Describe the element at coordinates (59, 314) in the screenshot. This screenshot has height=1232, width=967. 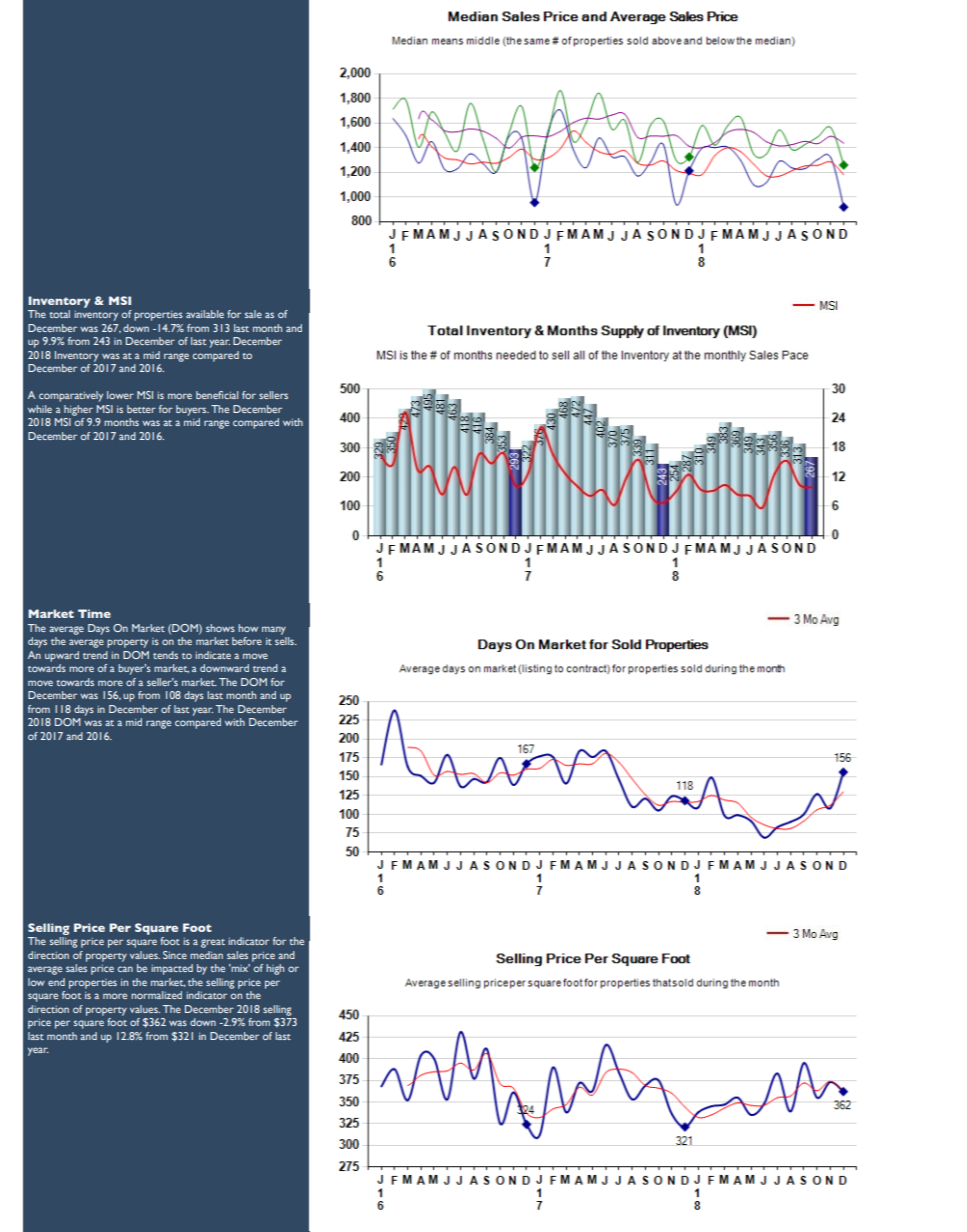
I see `total` at that location.
